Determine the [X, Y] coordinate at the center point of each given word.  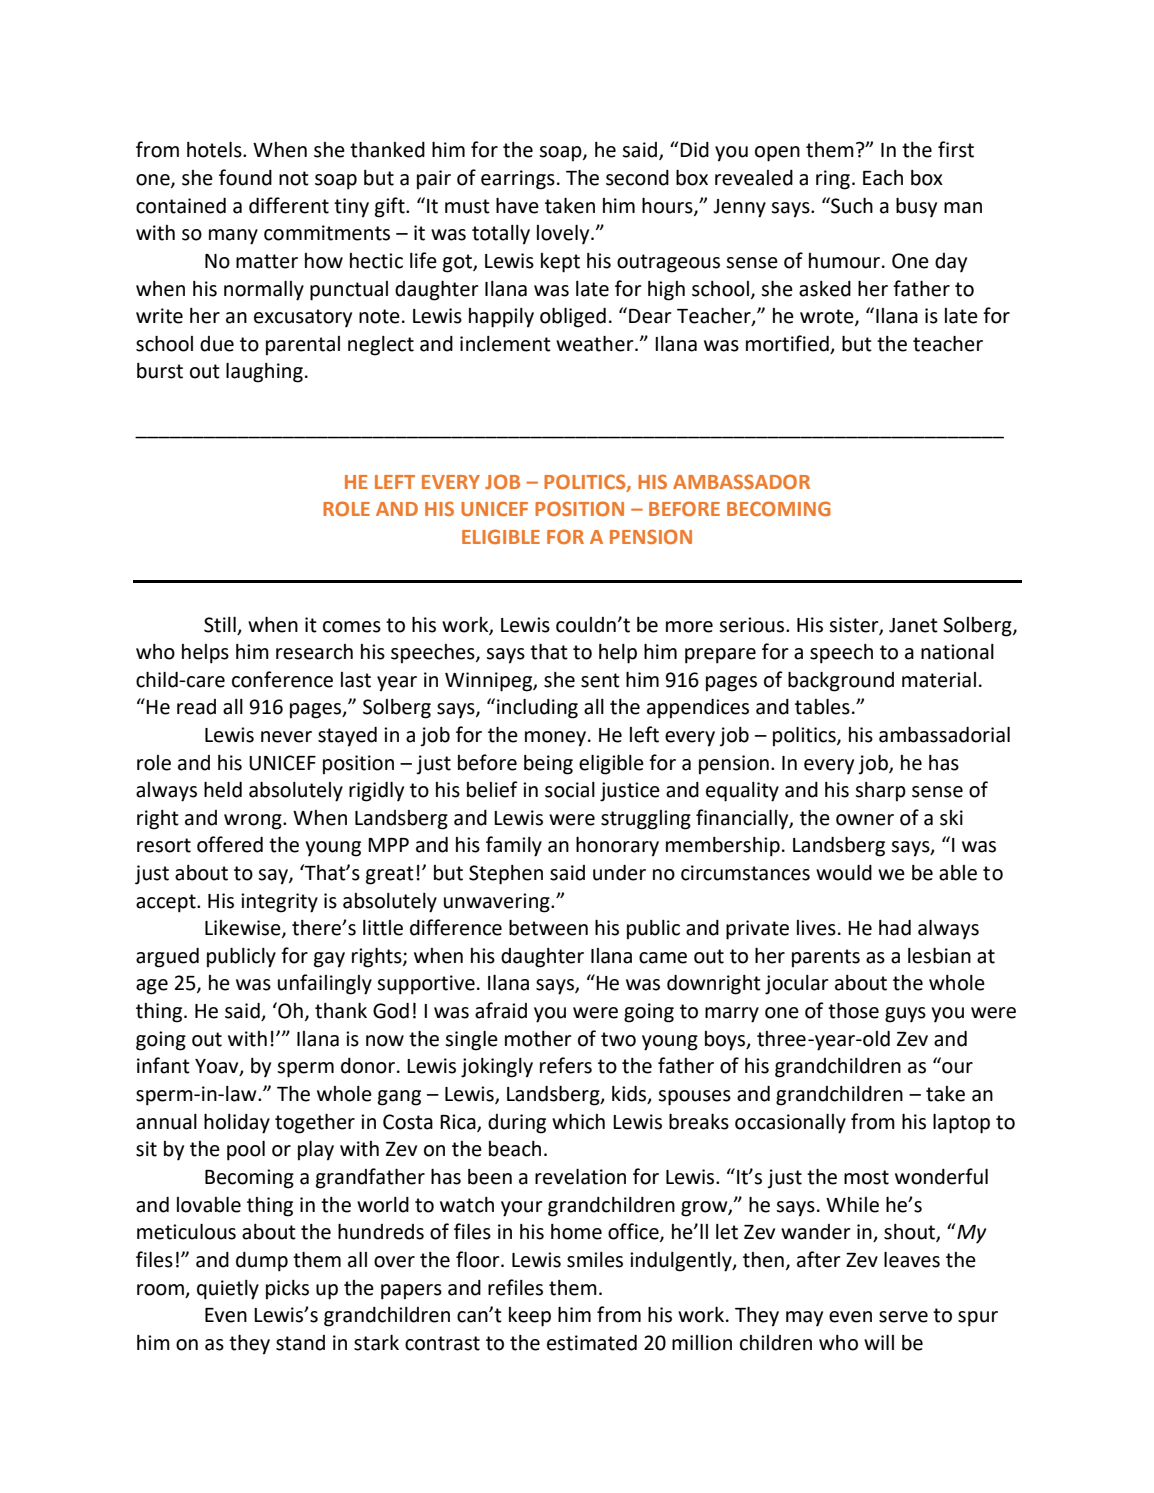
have [517, 205]
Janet [913, 625]
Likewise [244, 929]
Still [220, 624]
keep [530, 1317]
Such [851, 205]
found [245, 177]
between [548, 927]
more [689, 627]
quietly [228, 1290]
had [895, 928]
